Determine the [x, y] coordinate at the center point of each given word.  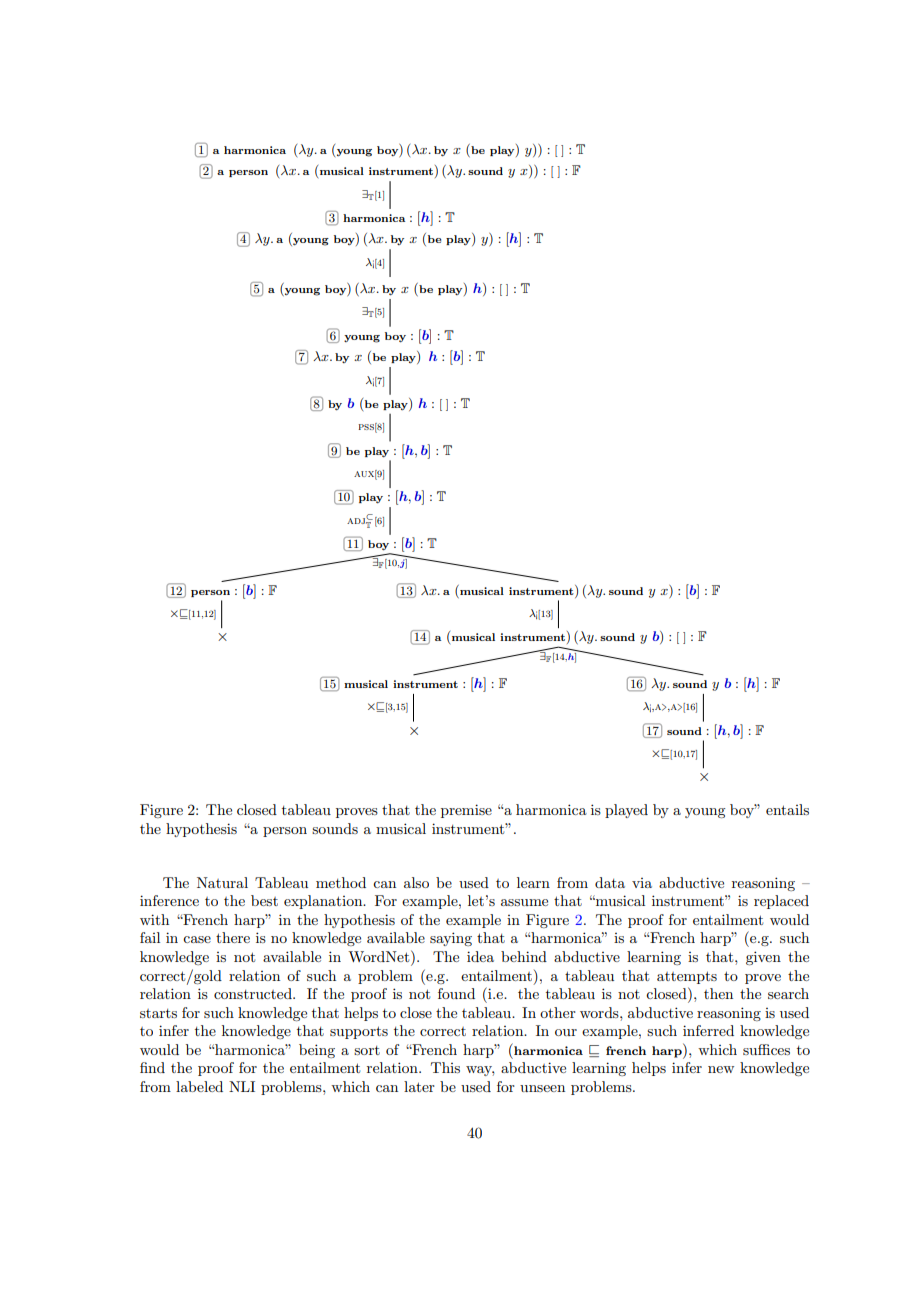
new [721, 1069]
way [480, 1071]
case [197, 939]
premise [466, 811]
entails [787, 809]
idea [480, 956]
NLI [242, 1086]
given [763, 958]
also [416, 882]
